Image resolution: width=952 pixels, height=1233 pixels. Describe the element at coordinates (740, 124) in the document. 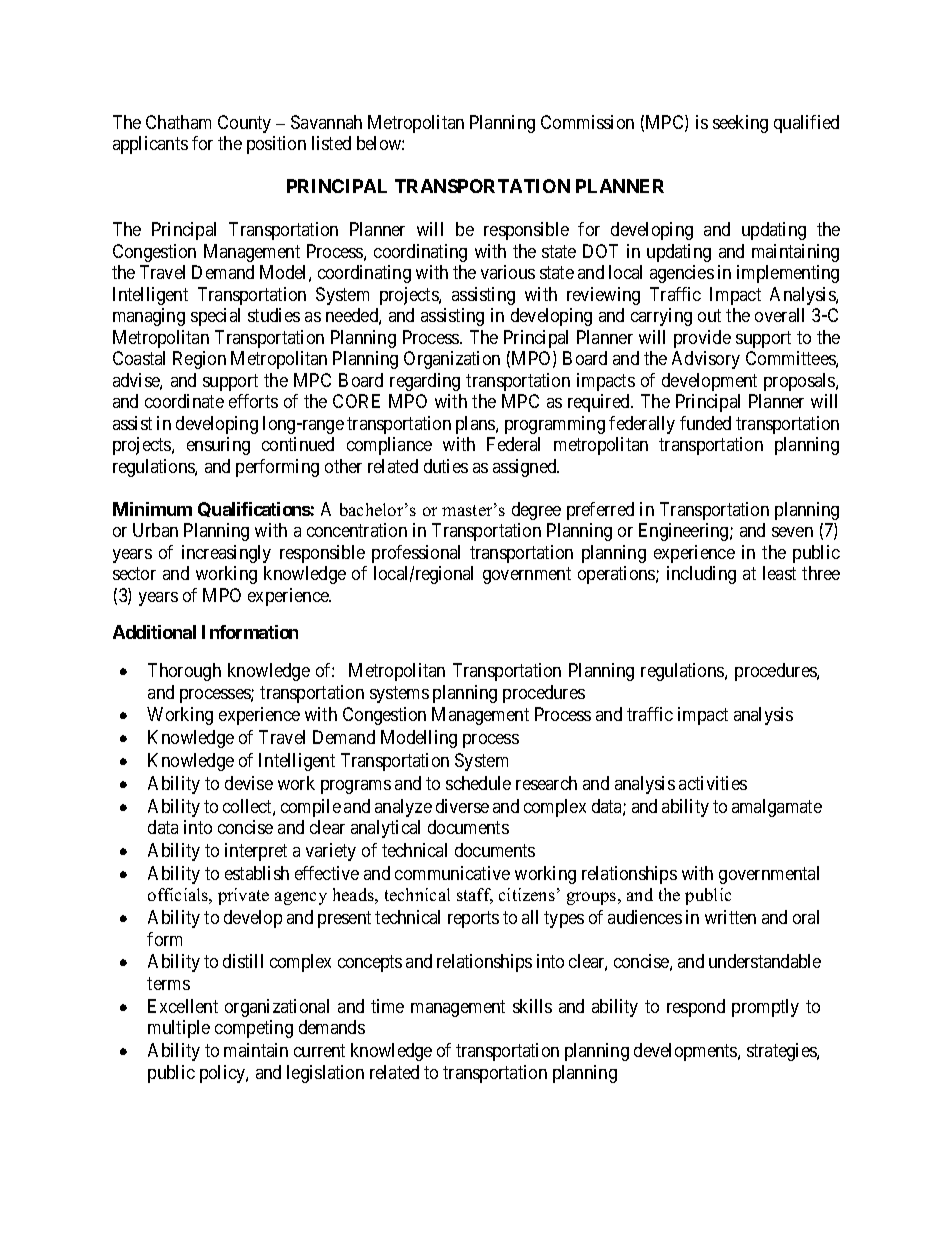

I see `seeking` at that location.
